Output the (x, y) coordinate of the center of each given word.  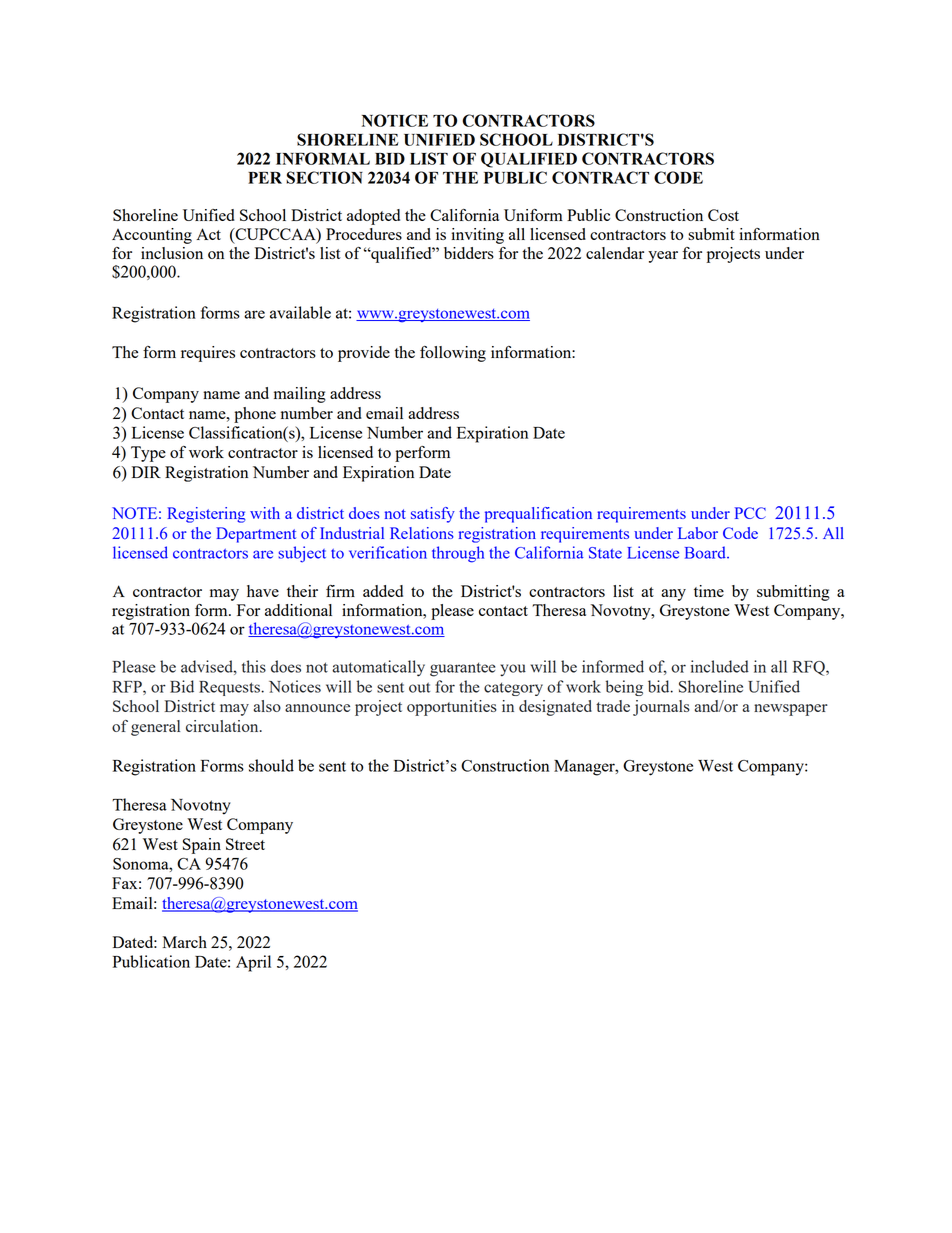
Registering (206, 515)
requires (208, 354)
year (663, 257)
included (720, 666)
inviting (477, 236)
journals (661, 708)
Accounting (152, 236)
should (271, 765)
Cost (723, 215)
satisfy (433, 515)
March (185, 942)
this (254, 666)
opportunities (452, 708)
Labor (698, 533)
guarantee (462, 669)
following (453, 354)
